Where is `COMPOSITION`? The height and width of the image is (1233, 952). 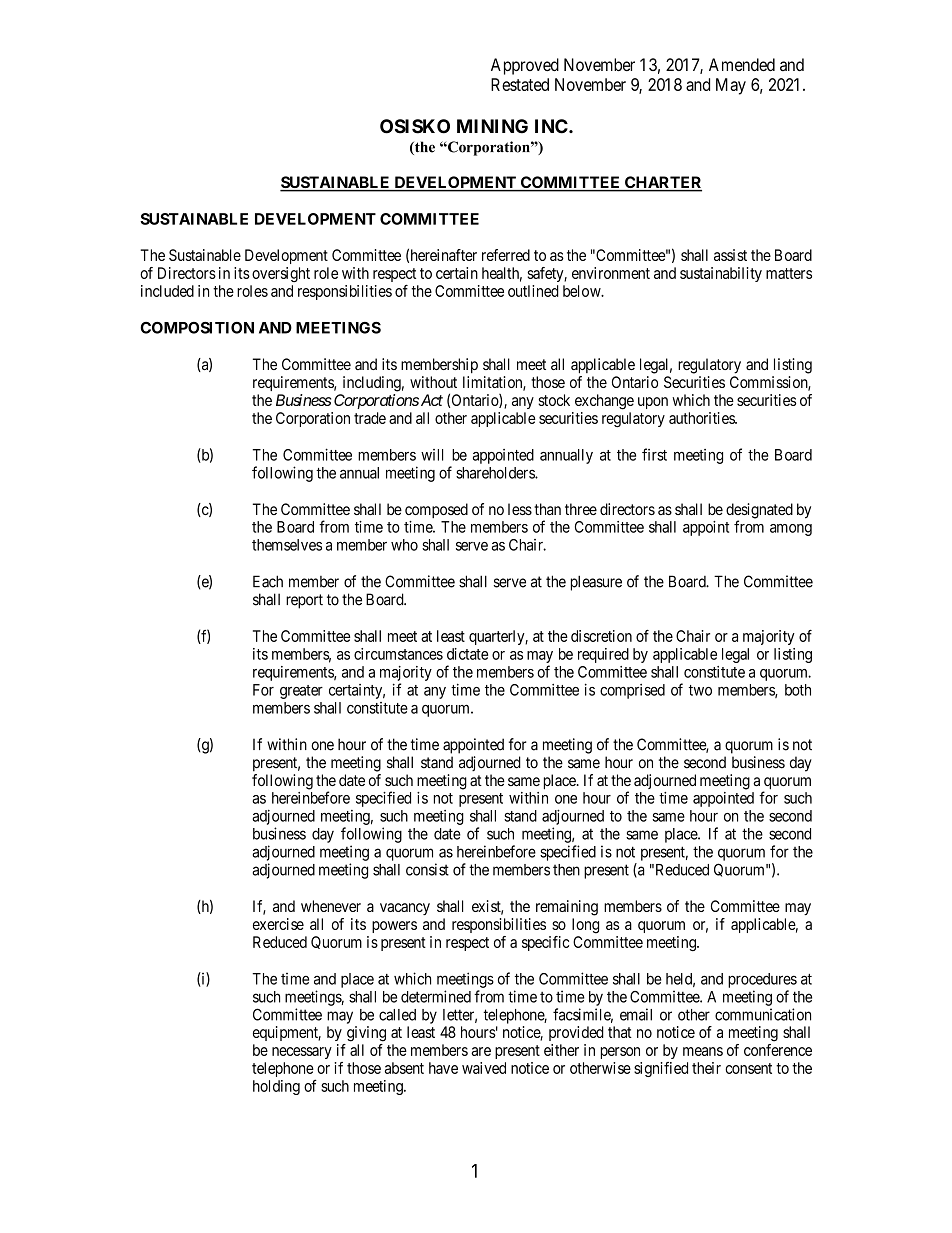 COMPOSITION is located at coordinates (197, 328).
